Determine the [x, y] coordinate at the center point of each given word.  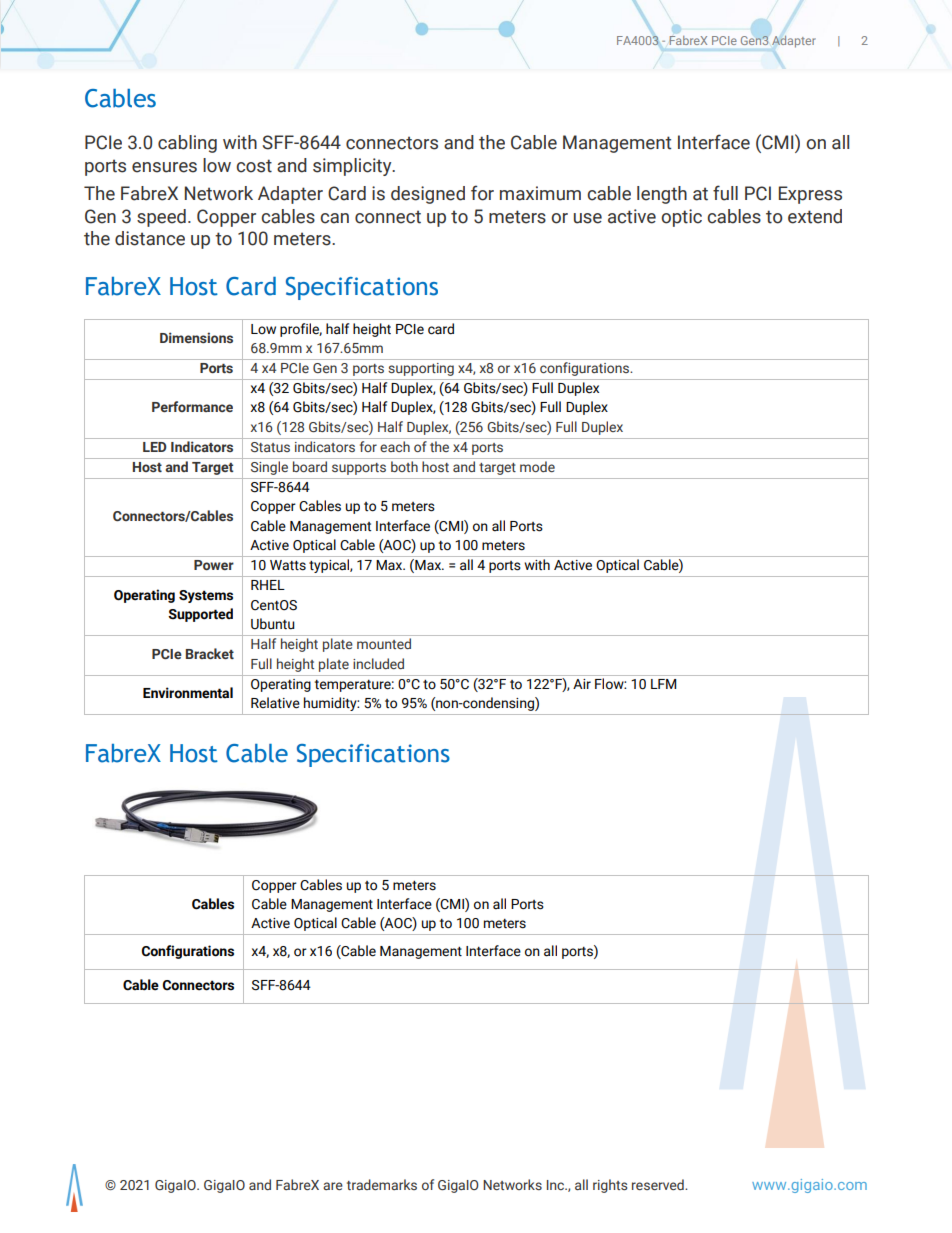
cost [254, 166]
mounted [384, 643]
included [378, 663]
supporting [421, 369]
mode [537, 466]
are [333, 1186]
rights [610, 1186]
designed [428, 195]
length [662, 195]
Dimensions [196, 337]
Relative [275, 703]
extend [815, 216]
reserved [659, 1184]
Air [582, 684]
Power [214, 565]
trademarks [382, 1184]
